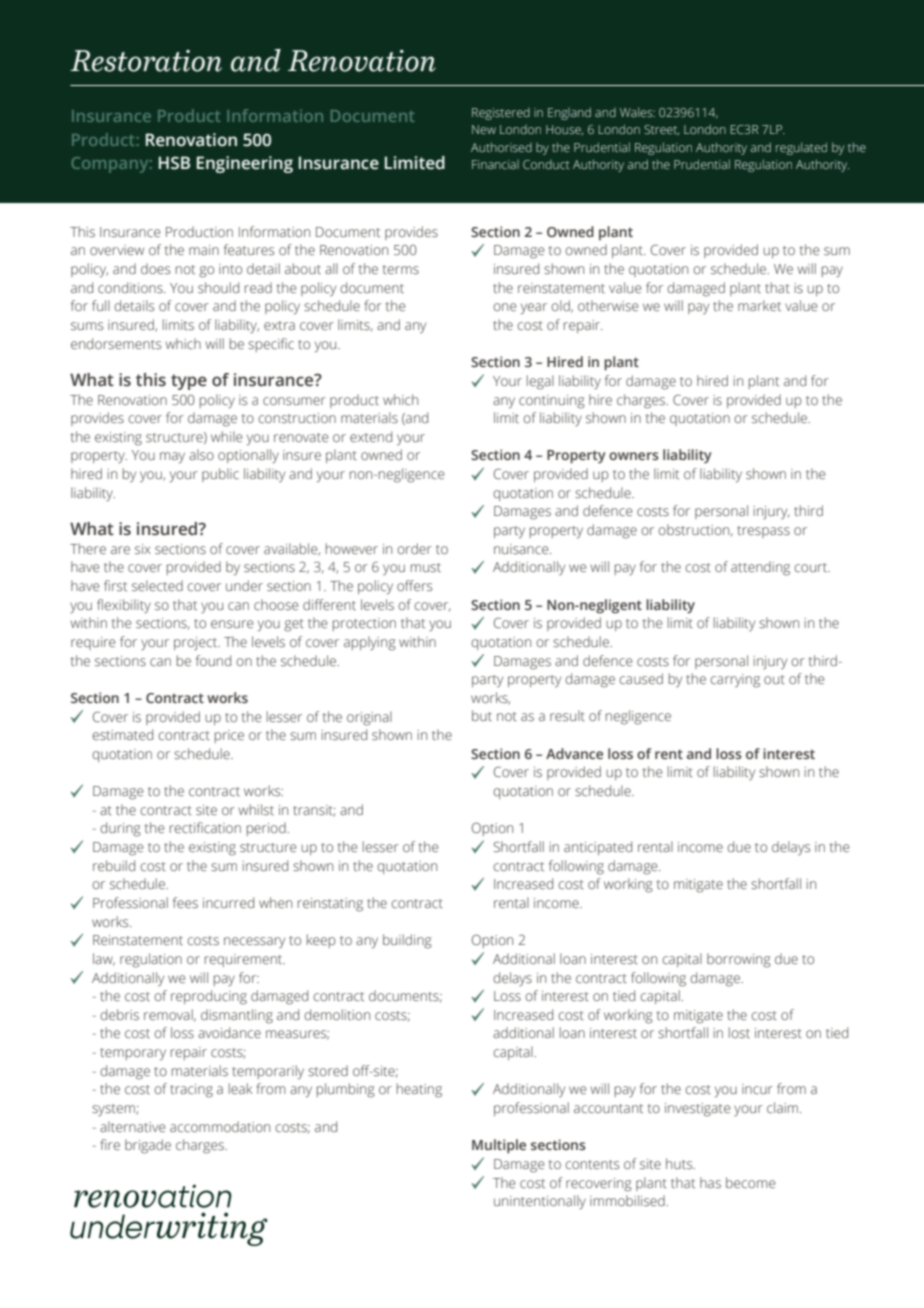 This screenshot has height=1308, width=924. I want to click on New, so click(484, 129).
